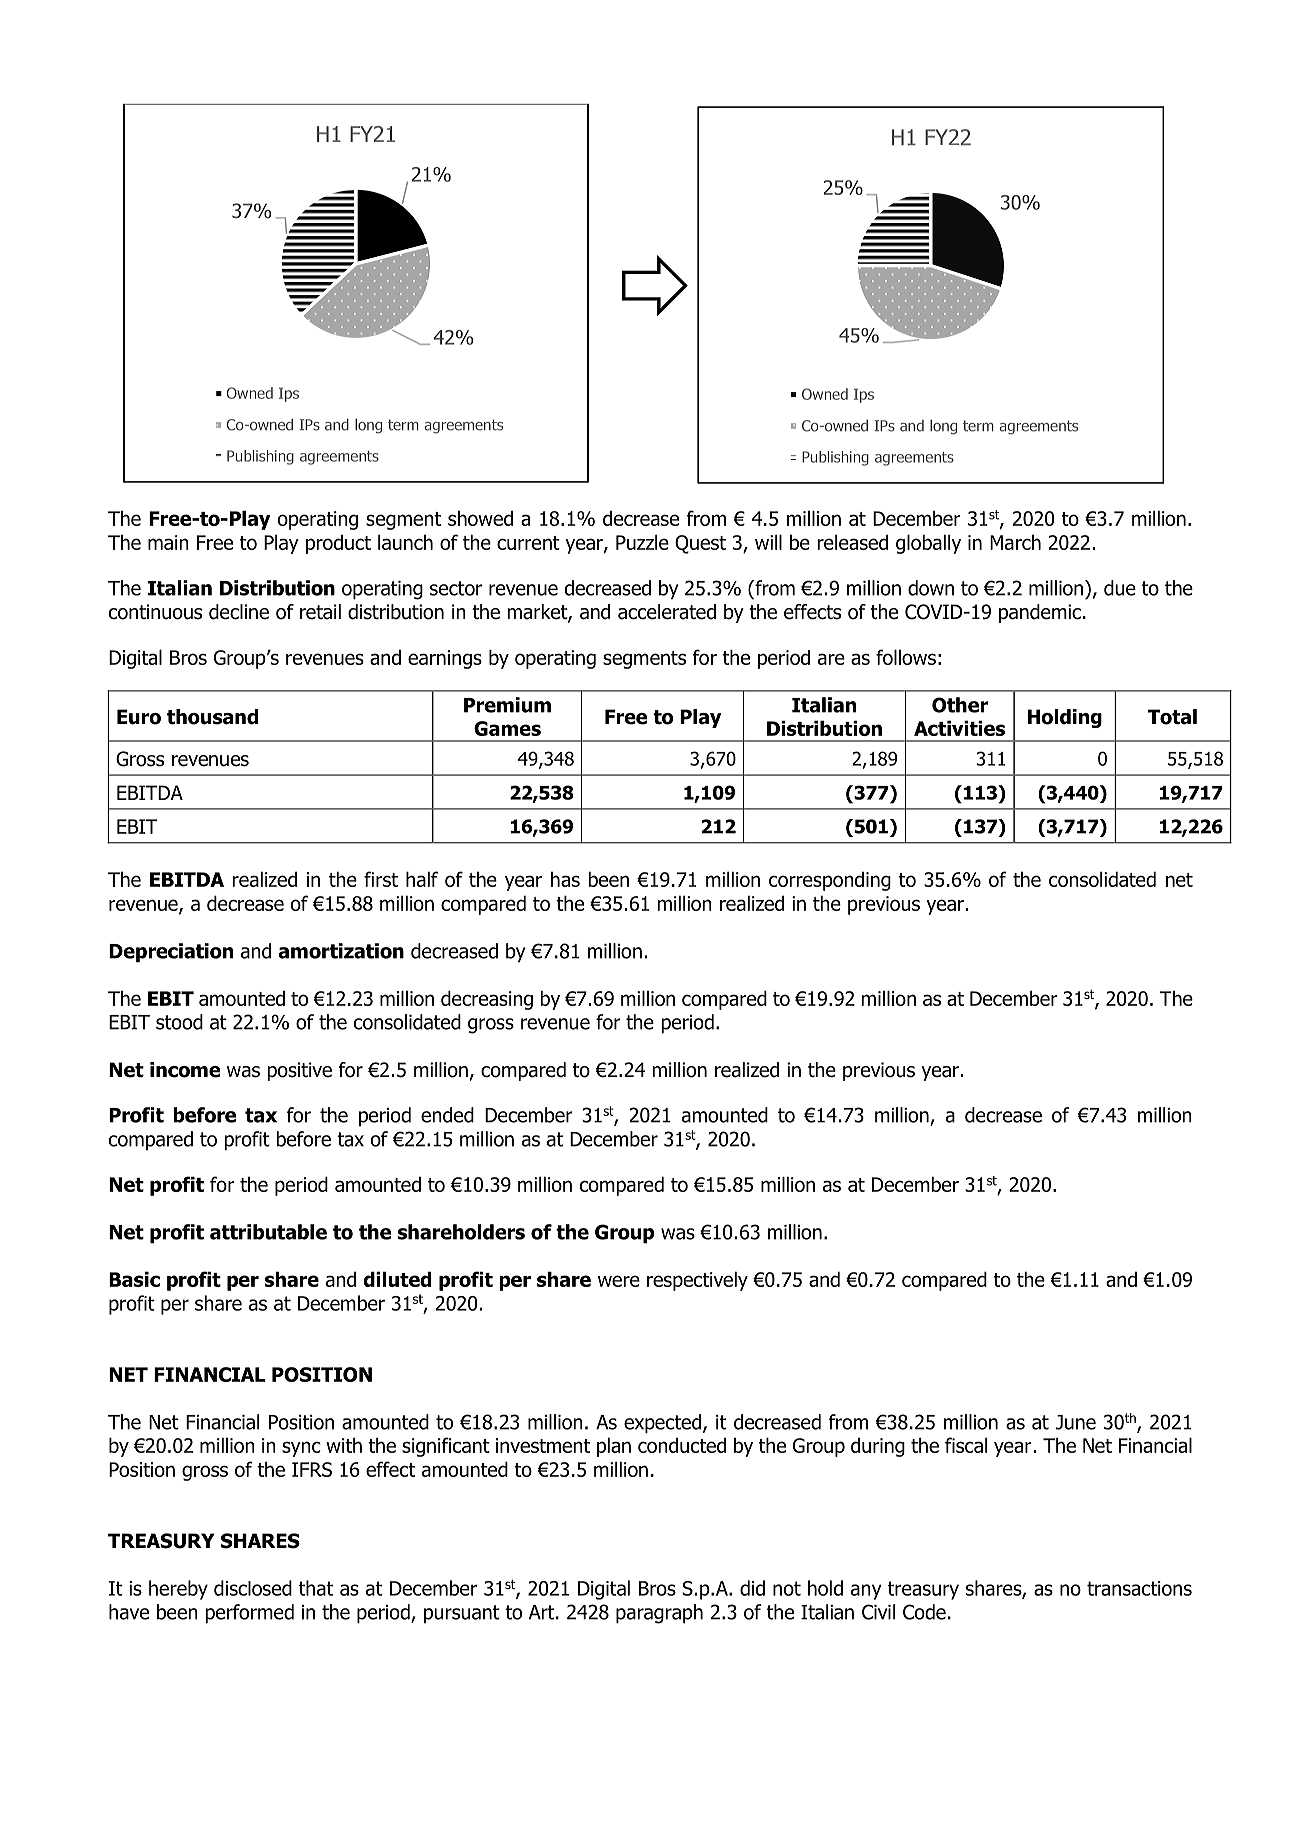  I want to click on disclosed, so click(253, 1588).
